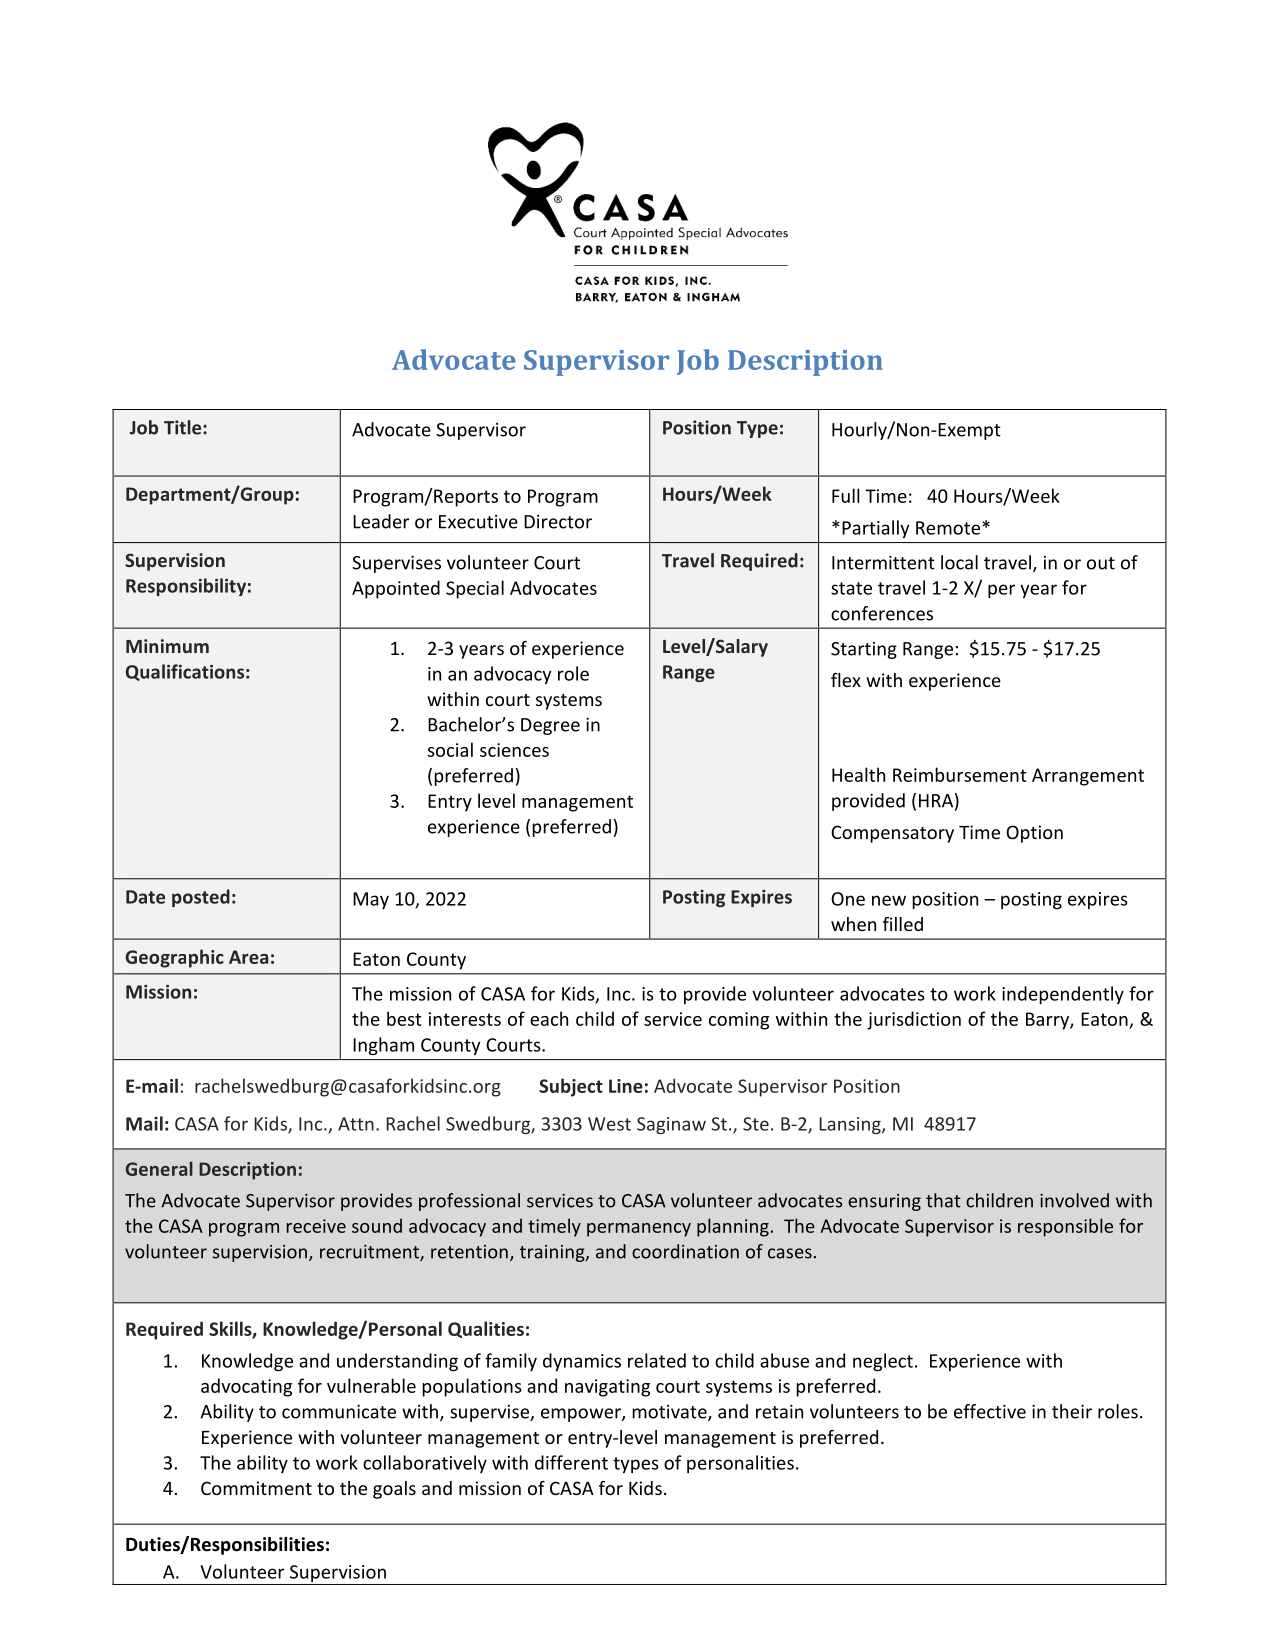 This document has height=1651, width=1276. I want to click on social, so click(450, 749).
